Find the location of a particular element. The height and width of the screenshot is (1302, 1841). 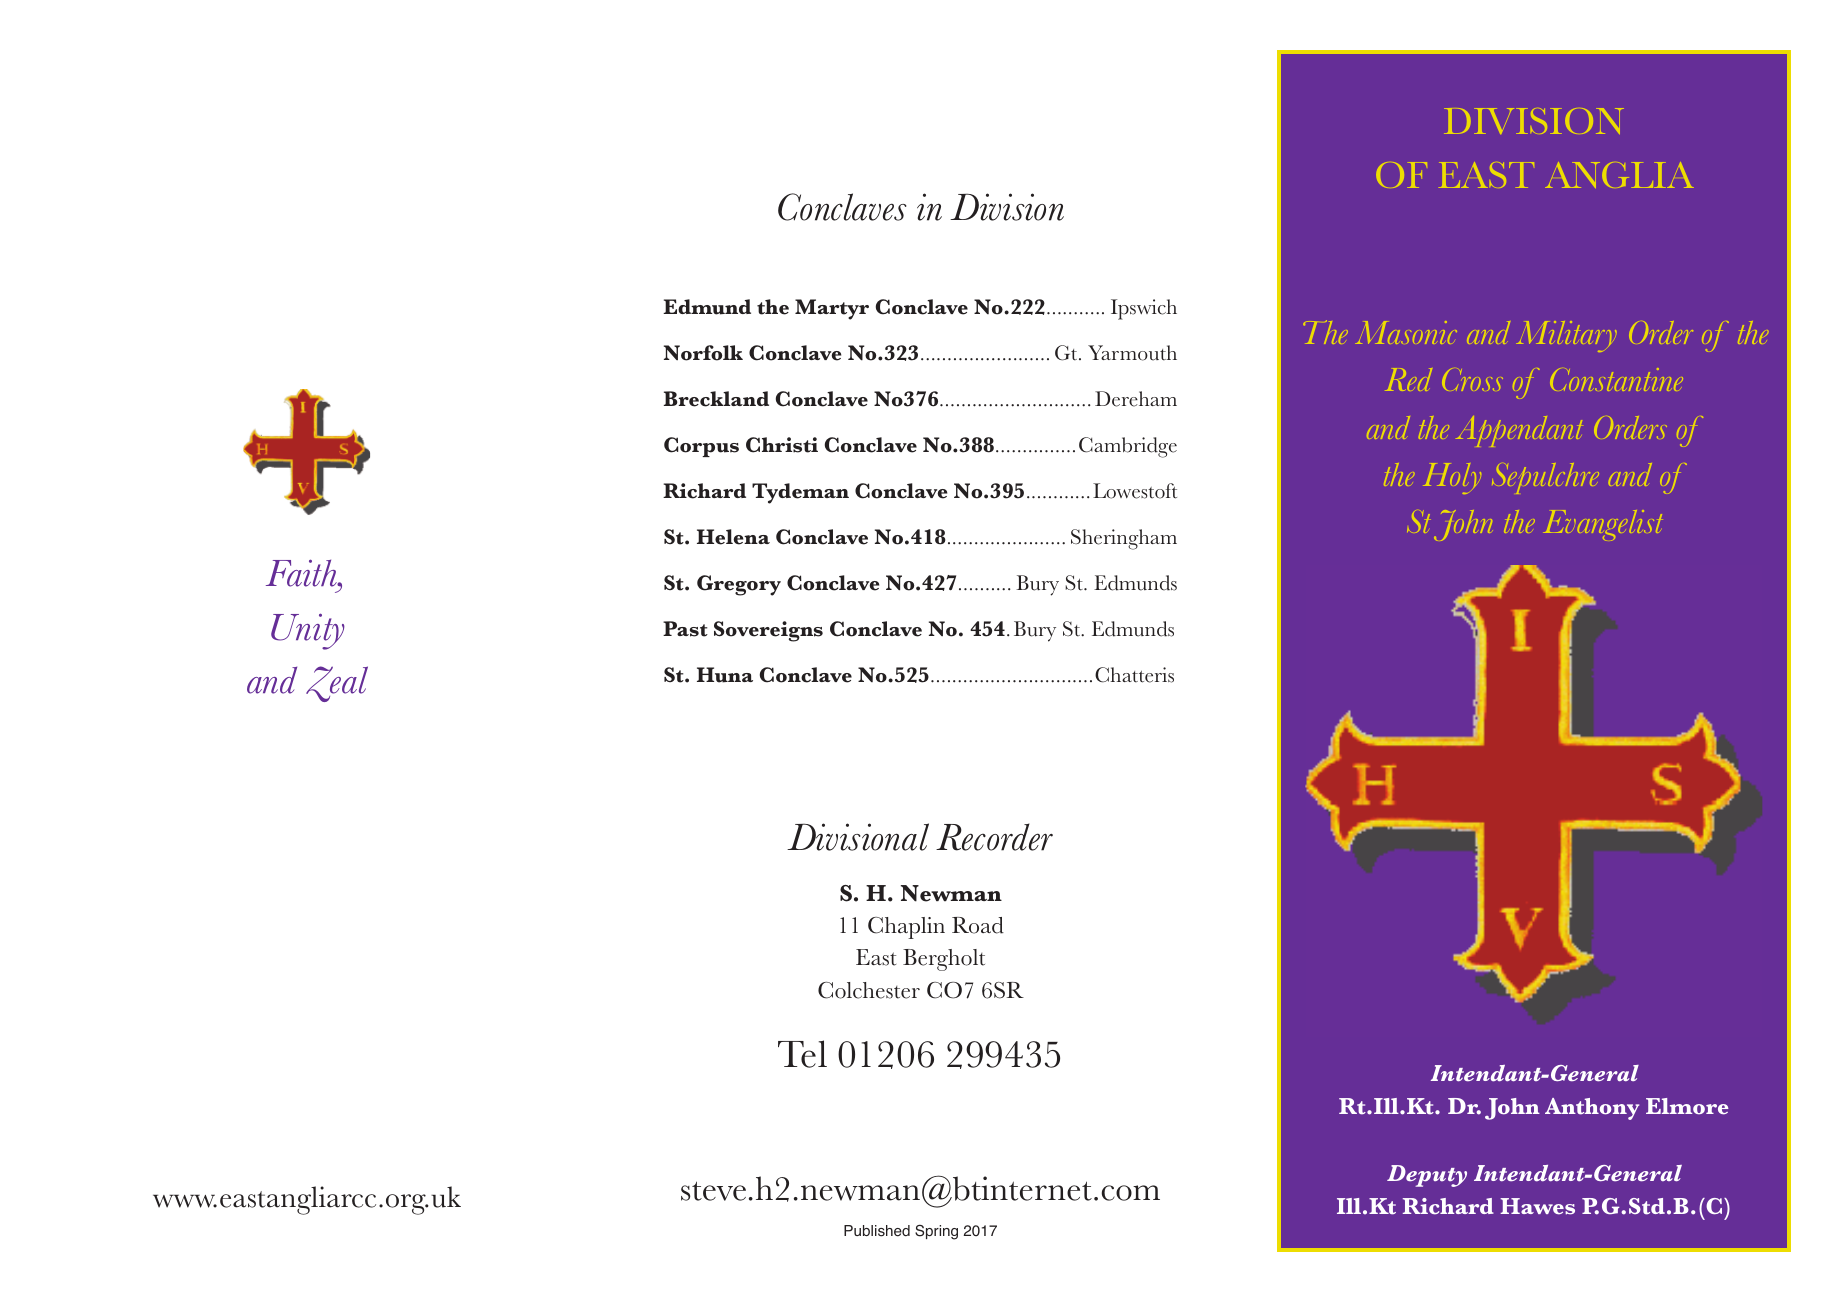

Military is located at coordinates (1566, 336).
